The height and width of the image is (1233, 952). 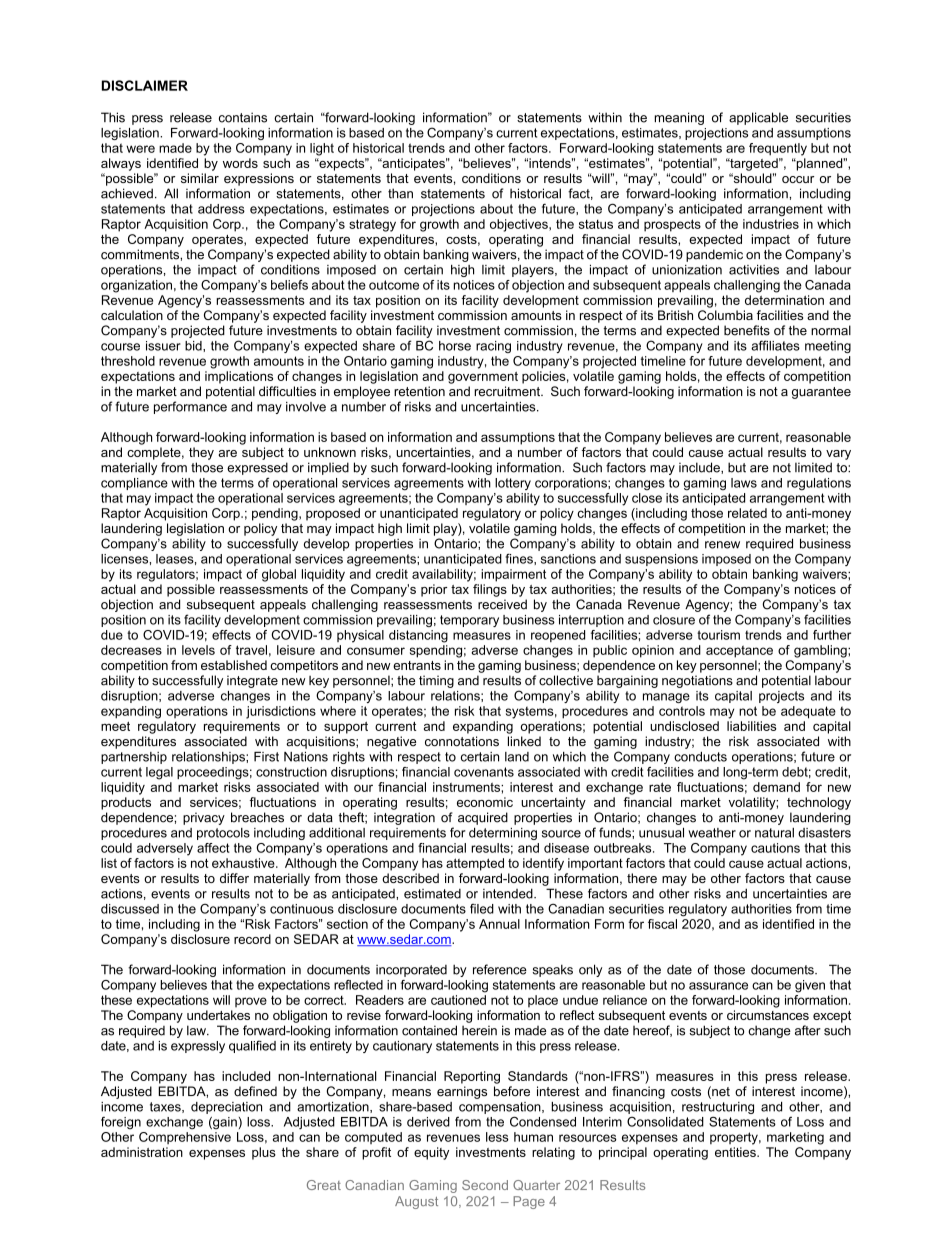 I want to click on Second, so click(x=485, y=1185).
